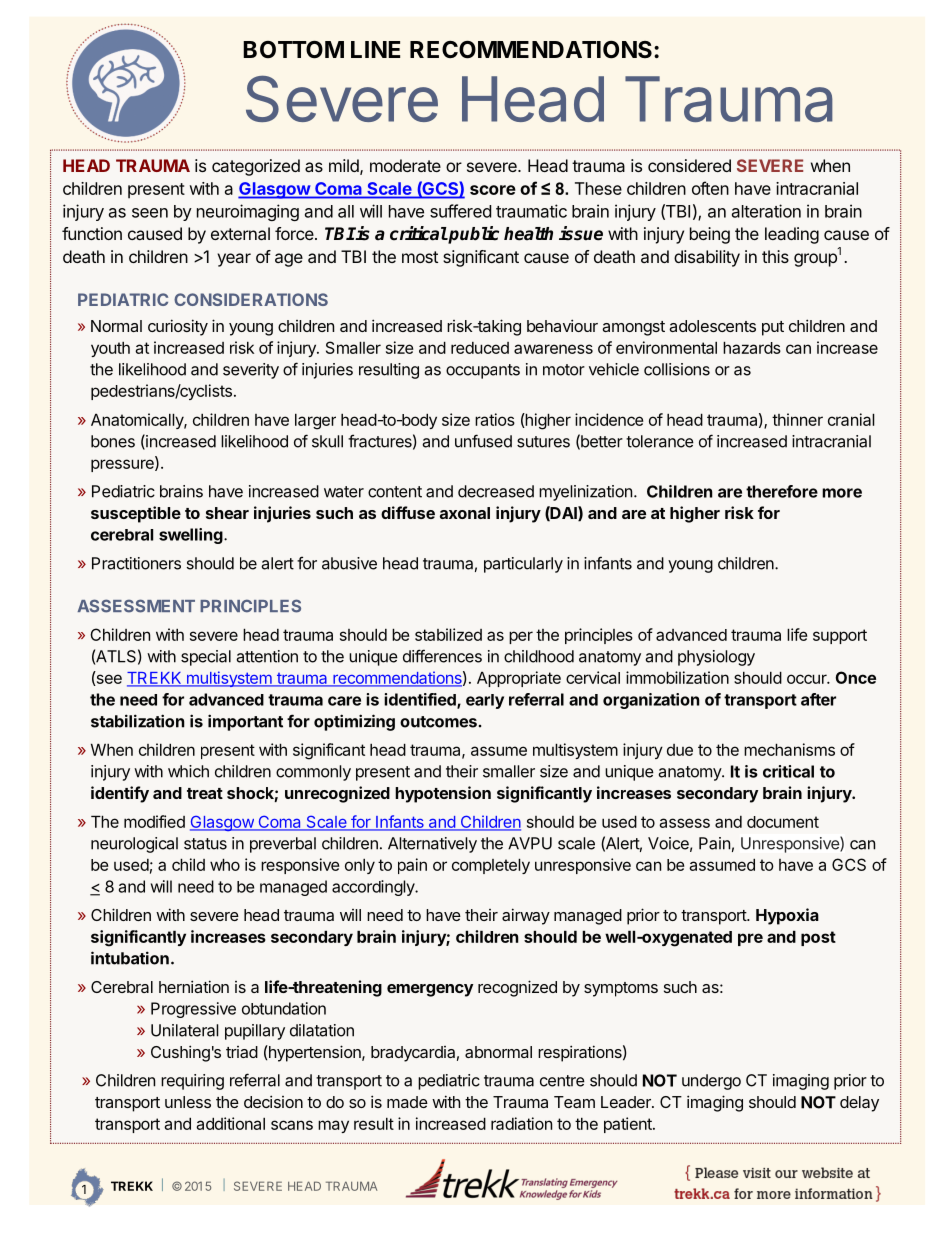 This screenshot has width=952, height=1233. What do you see at coordinates (188, 1102) in the screenshot?
I see `unless` at bounding box center [188, 1102].
